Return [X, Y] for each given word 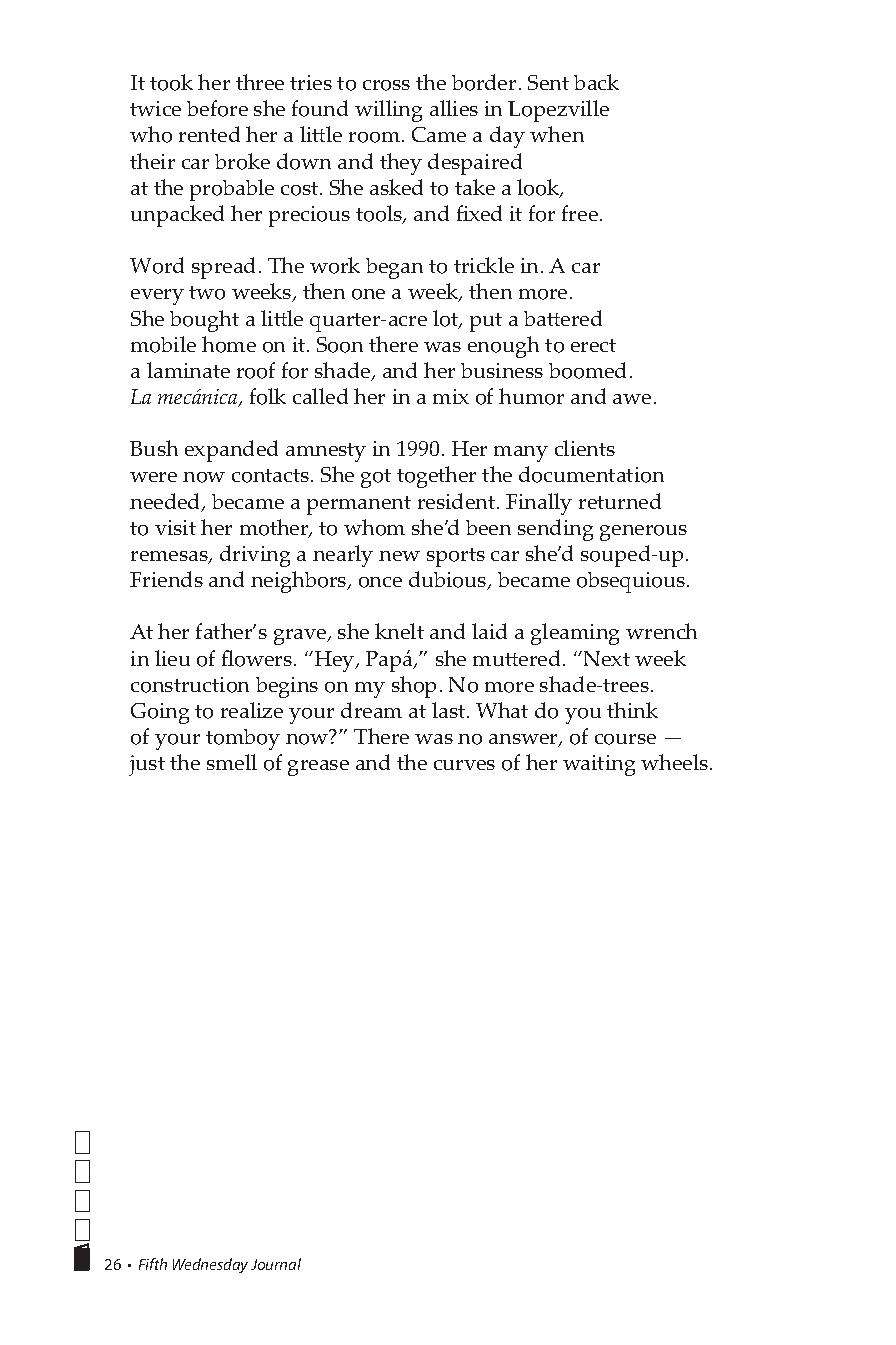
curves [464, 765]
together [436, 477]
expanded [231, 451]
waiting [599, 765]
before [217, 108]
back [596, 82]
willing [388, 111]
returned [620, 501]
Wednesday [210, 1265]
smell [232, 762]
